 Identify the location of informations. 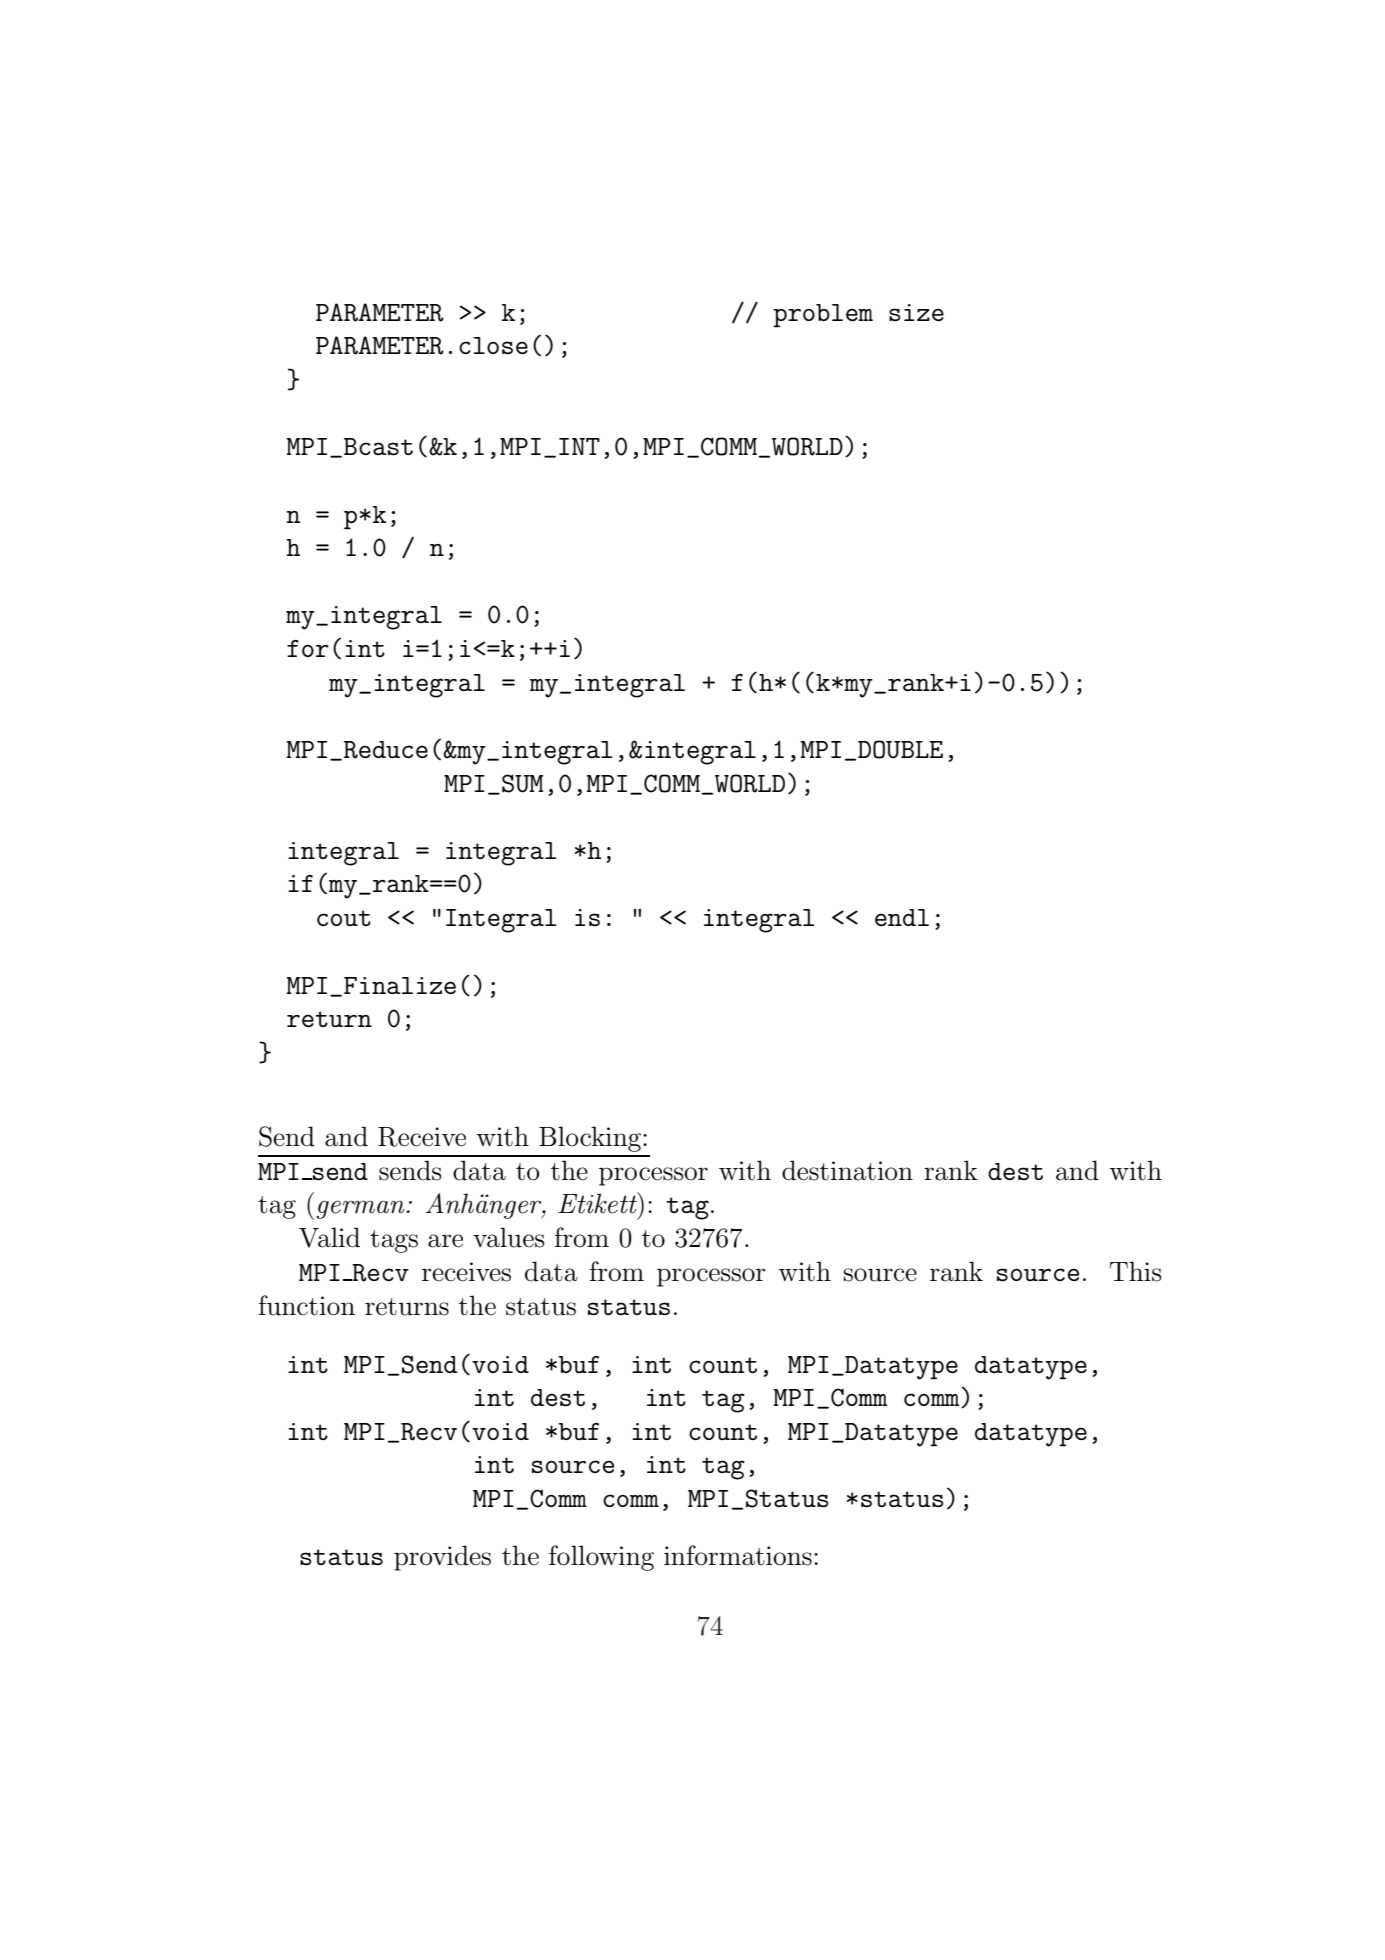
(738, 1555).
